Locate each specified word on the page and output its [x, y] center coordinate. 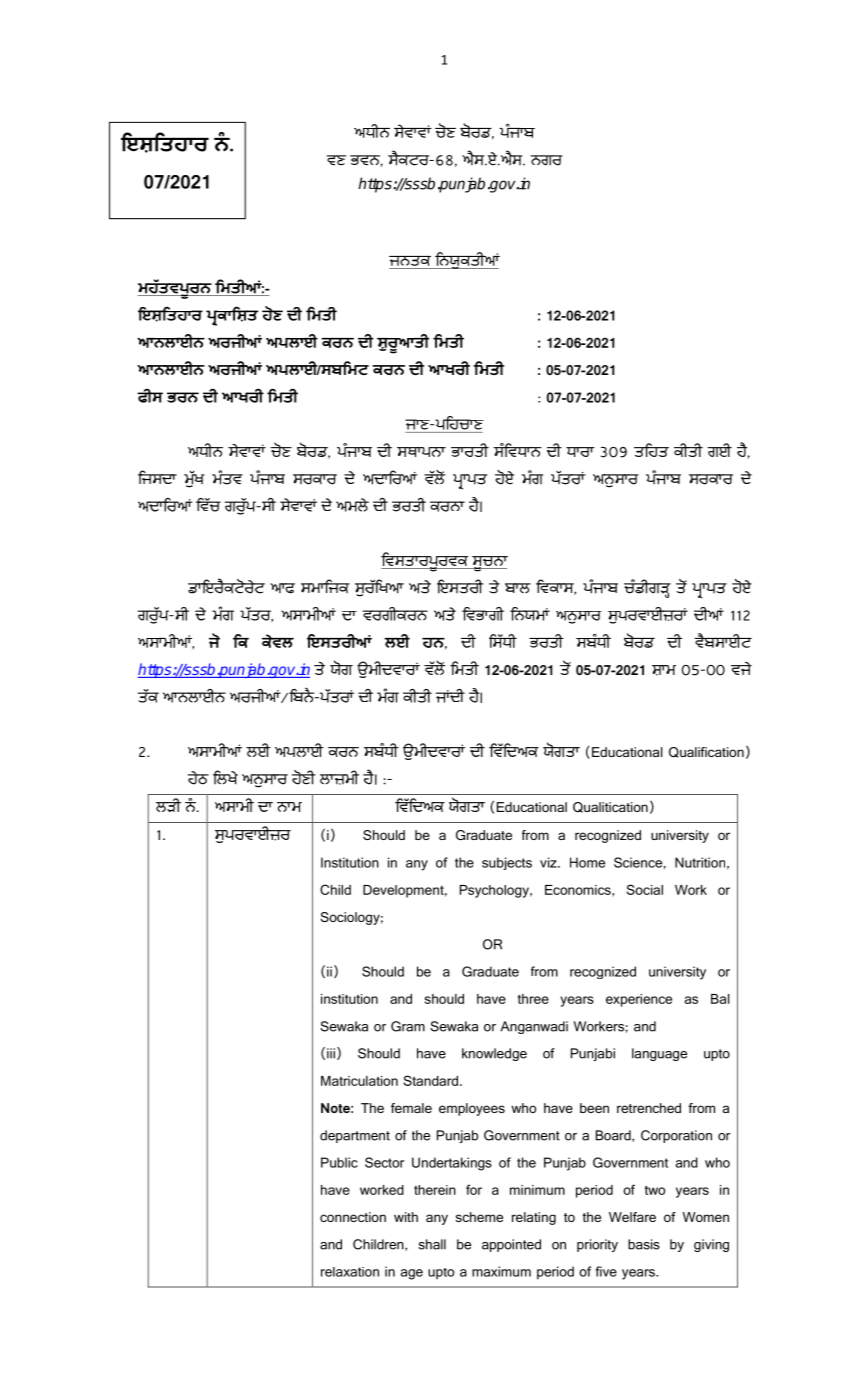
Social [645, 889]
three [533, 999]
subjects [507, 863]
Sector [384, 1162]
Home [587, 862]
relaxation [350, 1272]
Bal [720, 999]
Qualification [706, 752]
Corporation [676, 1136]
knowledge [494, 1054]
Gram [408, 1026]
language [659, 1054]
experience [639, 1000]
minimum [537, 1190]
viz [549, 862]
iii [331, 1053]
